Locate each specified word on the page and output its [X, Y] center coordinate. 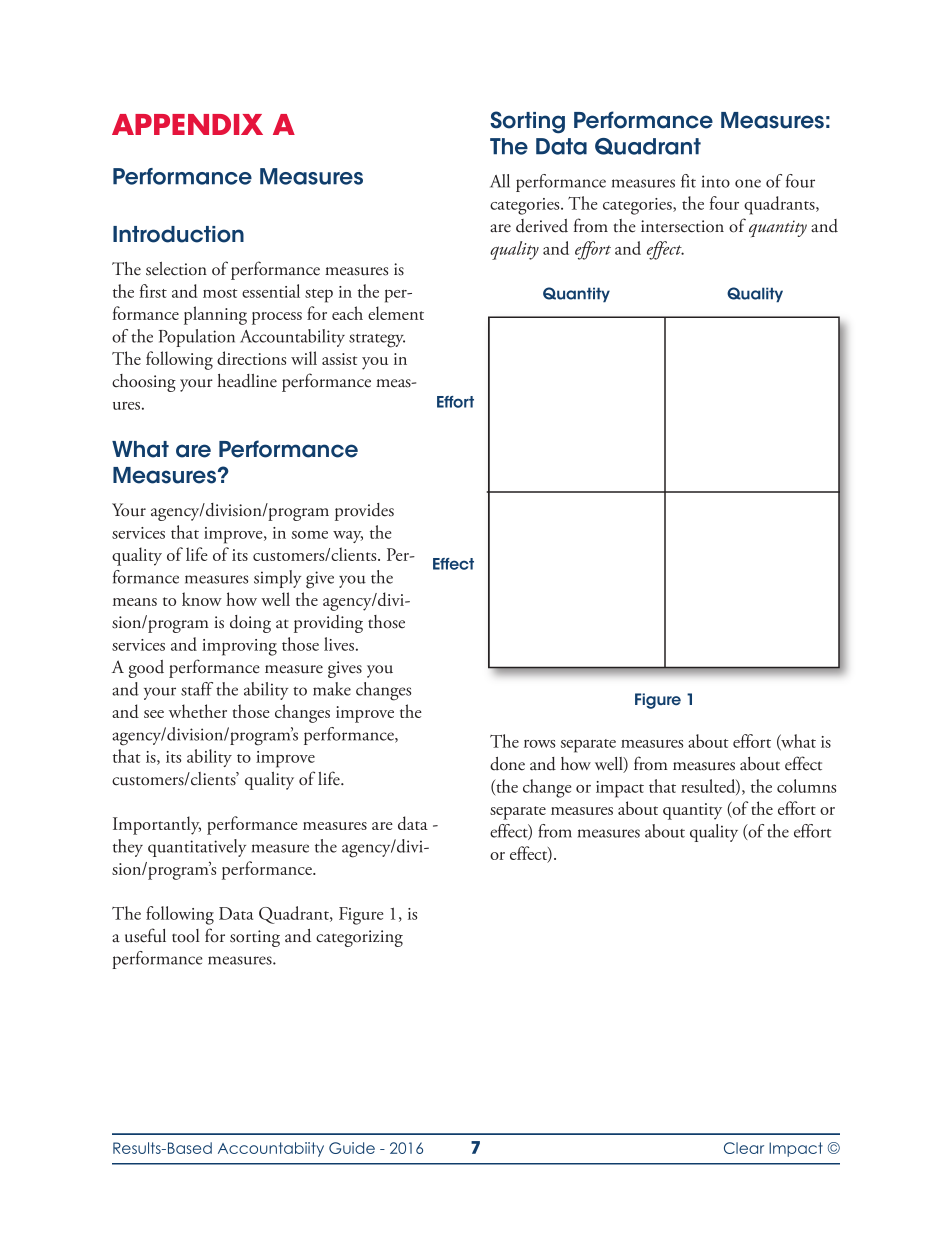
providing [328, 624]
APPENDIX [187, 124]
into [716, 181]
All [500, 181]
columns [806, 786]
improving [239, 647]
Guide [352, 1148]
